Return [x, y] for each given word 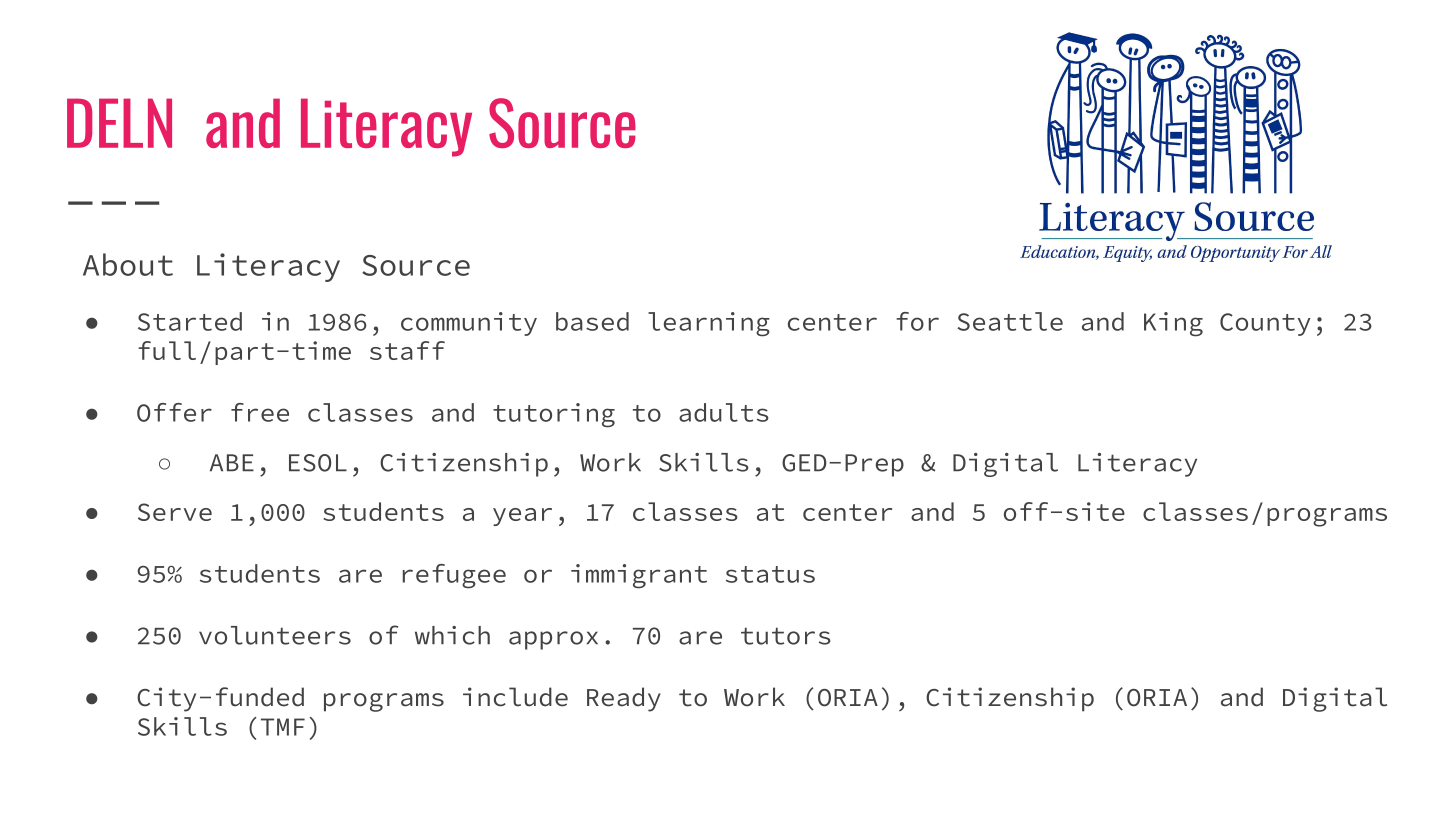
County [1265, 324]
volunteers [275, 635]
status [770, 574]
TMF [283, 727]
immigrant [639, 576]
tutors [786, 636]
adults [724, 412]
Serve [175, 512]
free [260, 412]
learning [709, 324]
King [1173, 324]
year [522, 517]
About [128, 264]
